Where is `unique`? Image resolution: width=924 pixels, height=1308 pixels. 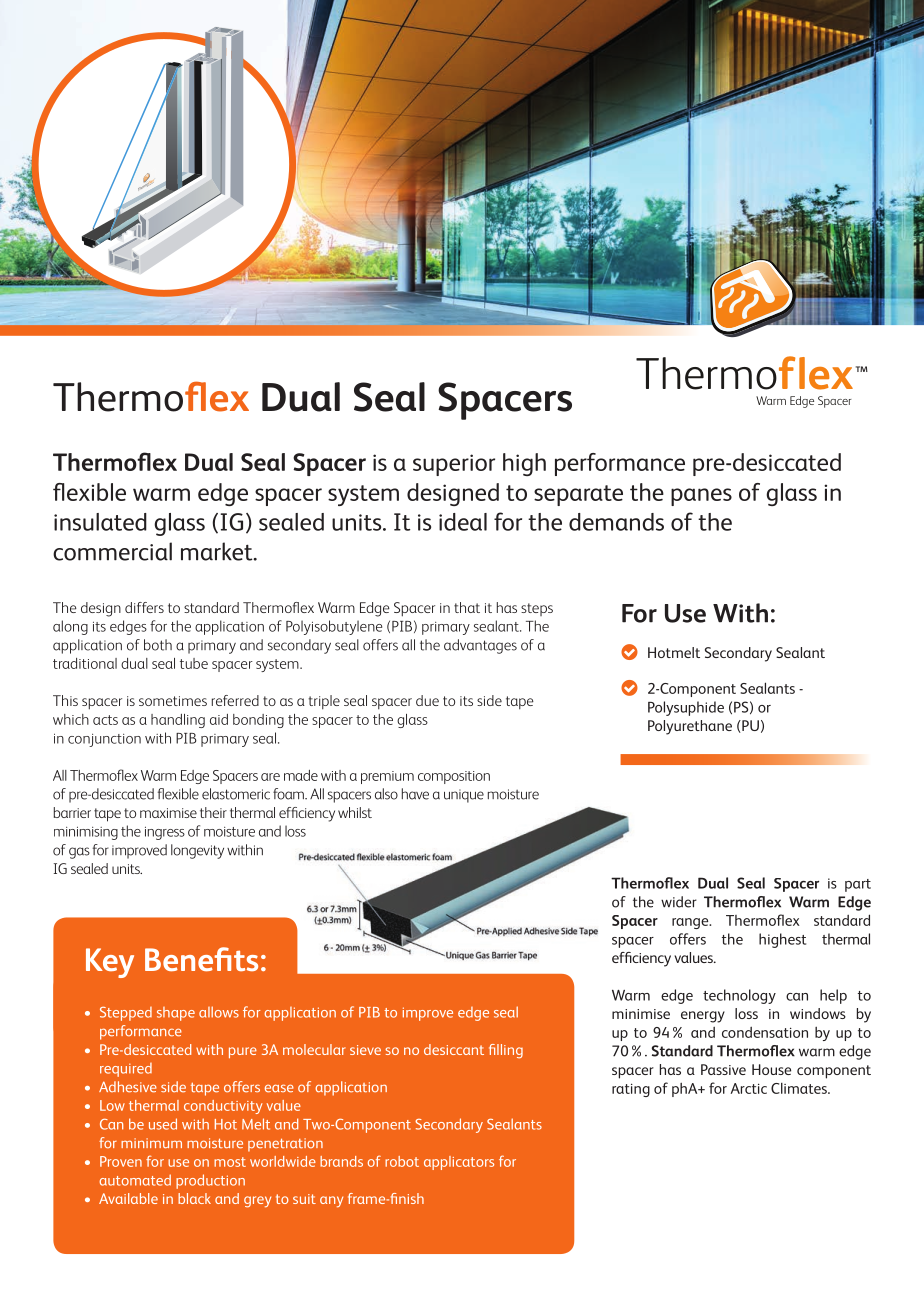
unique is located at coordinates (464, 796).
